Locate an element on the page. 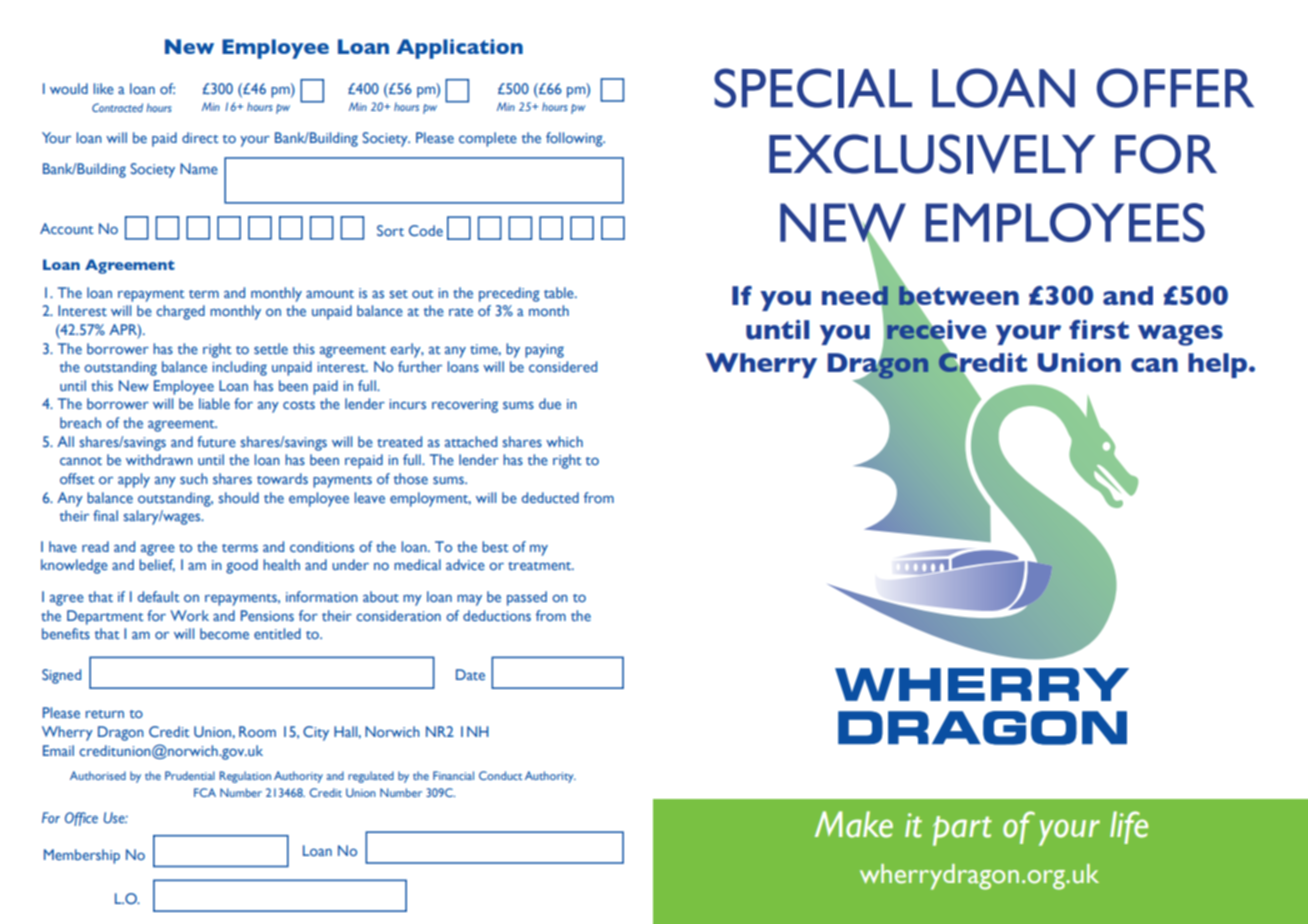  FCA is located at coordinates (205, 792).
